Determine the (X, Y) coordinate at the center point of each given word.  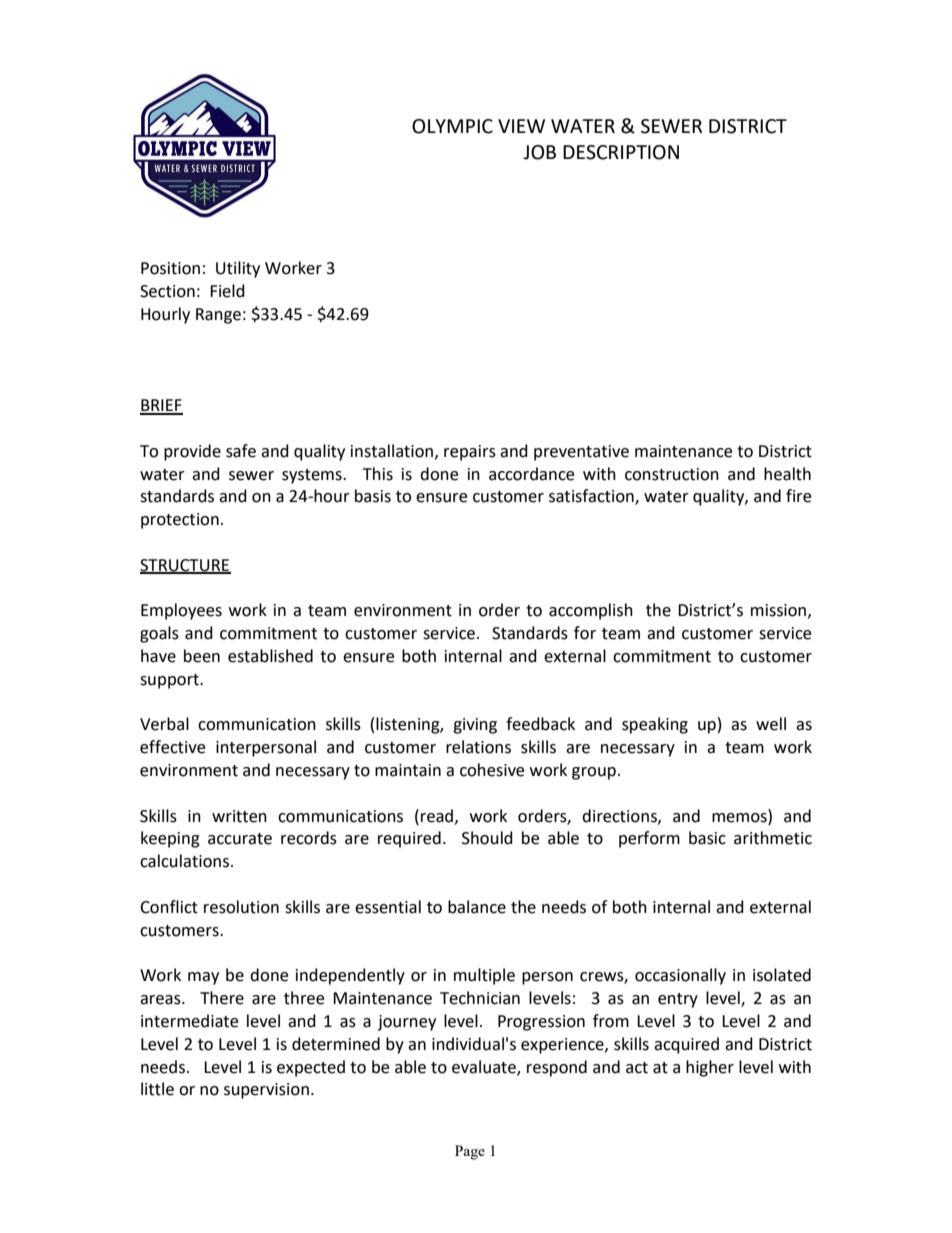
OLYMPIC (452, 126)
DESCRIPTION (621, 152)
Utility (238, 269)
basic (707, 838)
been (202, 656)
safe (241, 451)
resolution (241, 907)
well (771, 724)
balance (477, 907)
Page (470, 1152)
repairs (470, 453)
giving (475, 726)
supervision (266, 1091)
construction (672, 474)
